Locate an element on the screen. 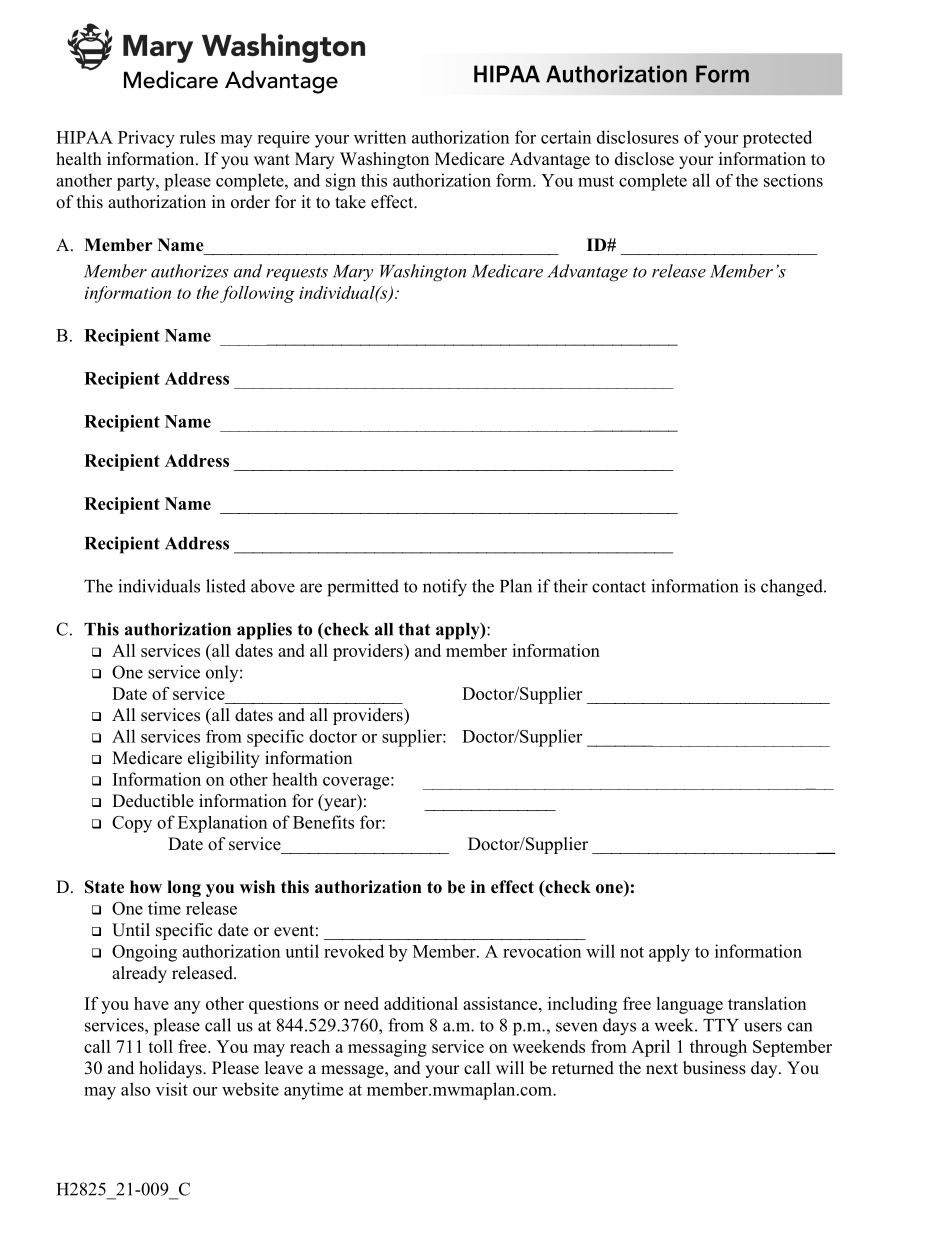  notify is located at coordinates (445, 588).
